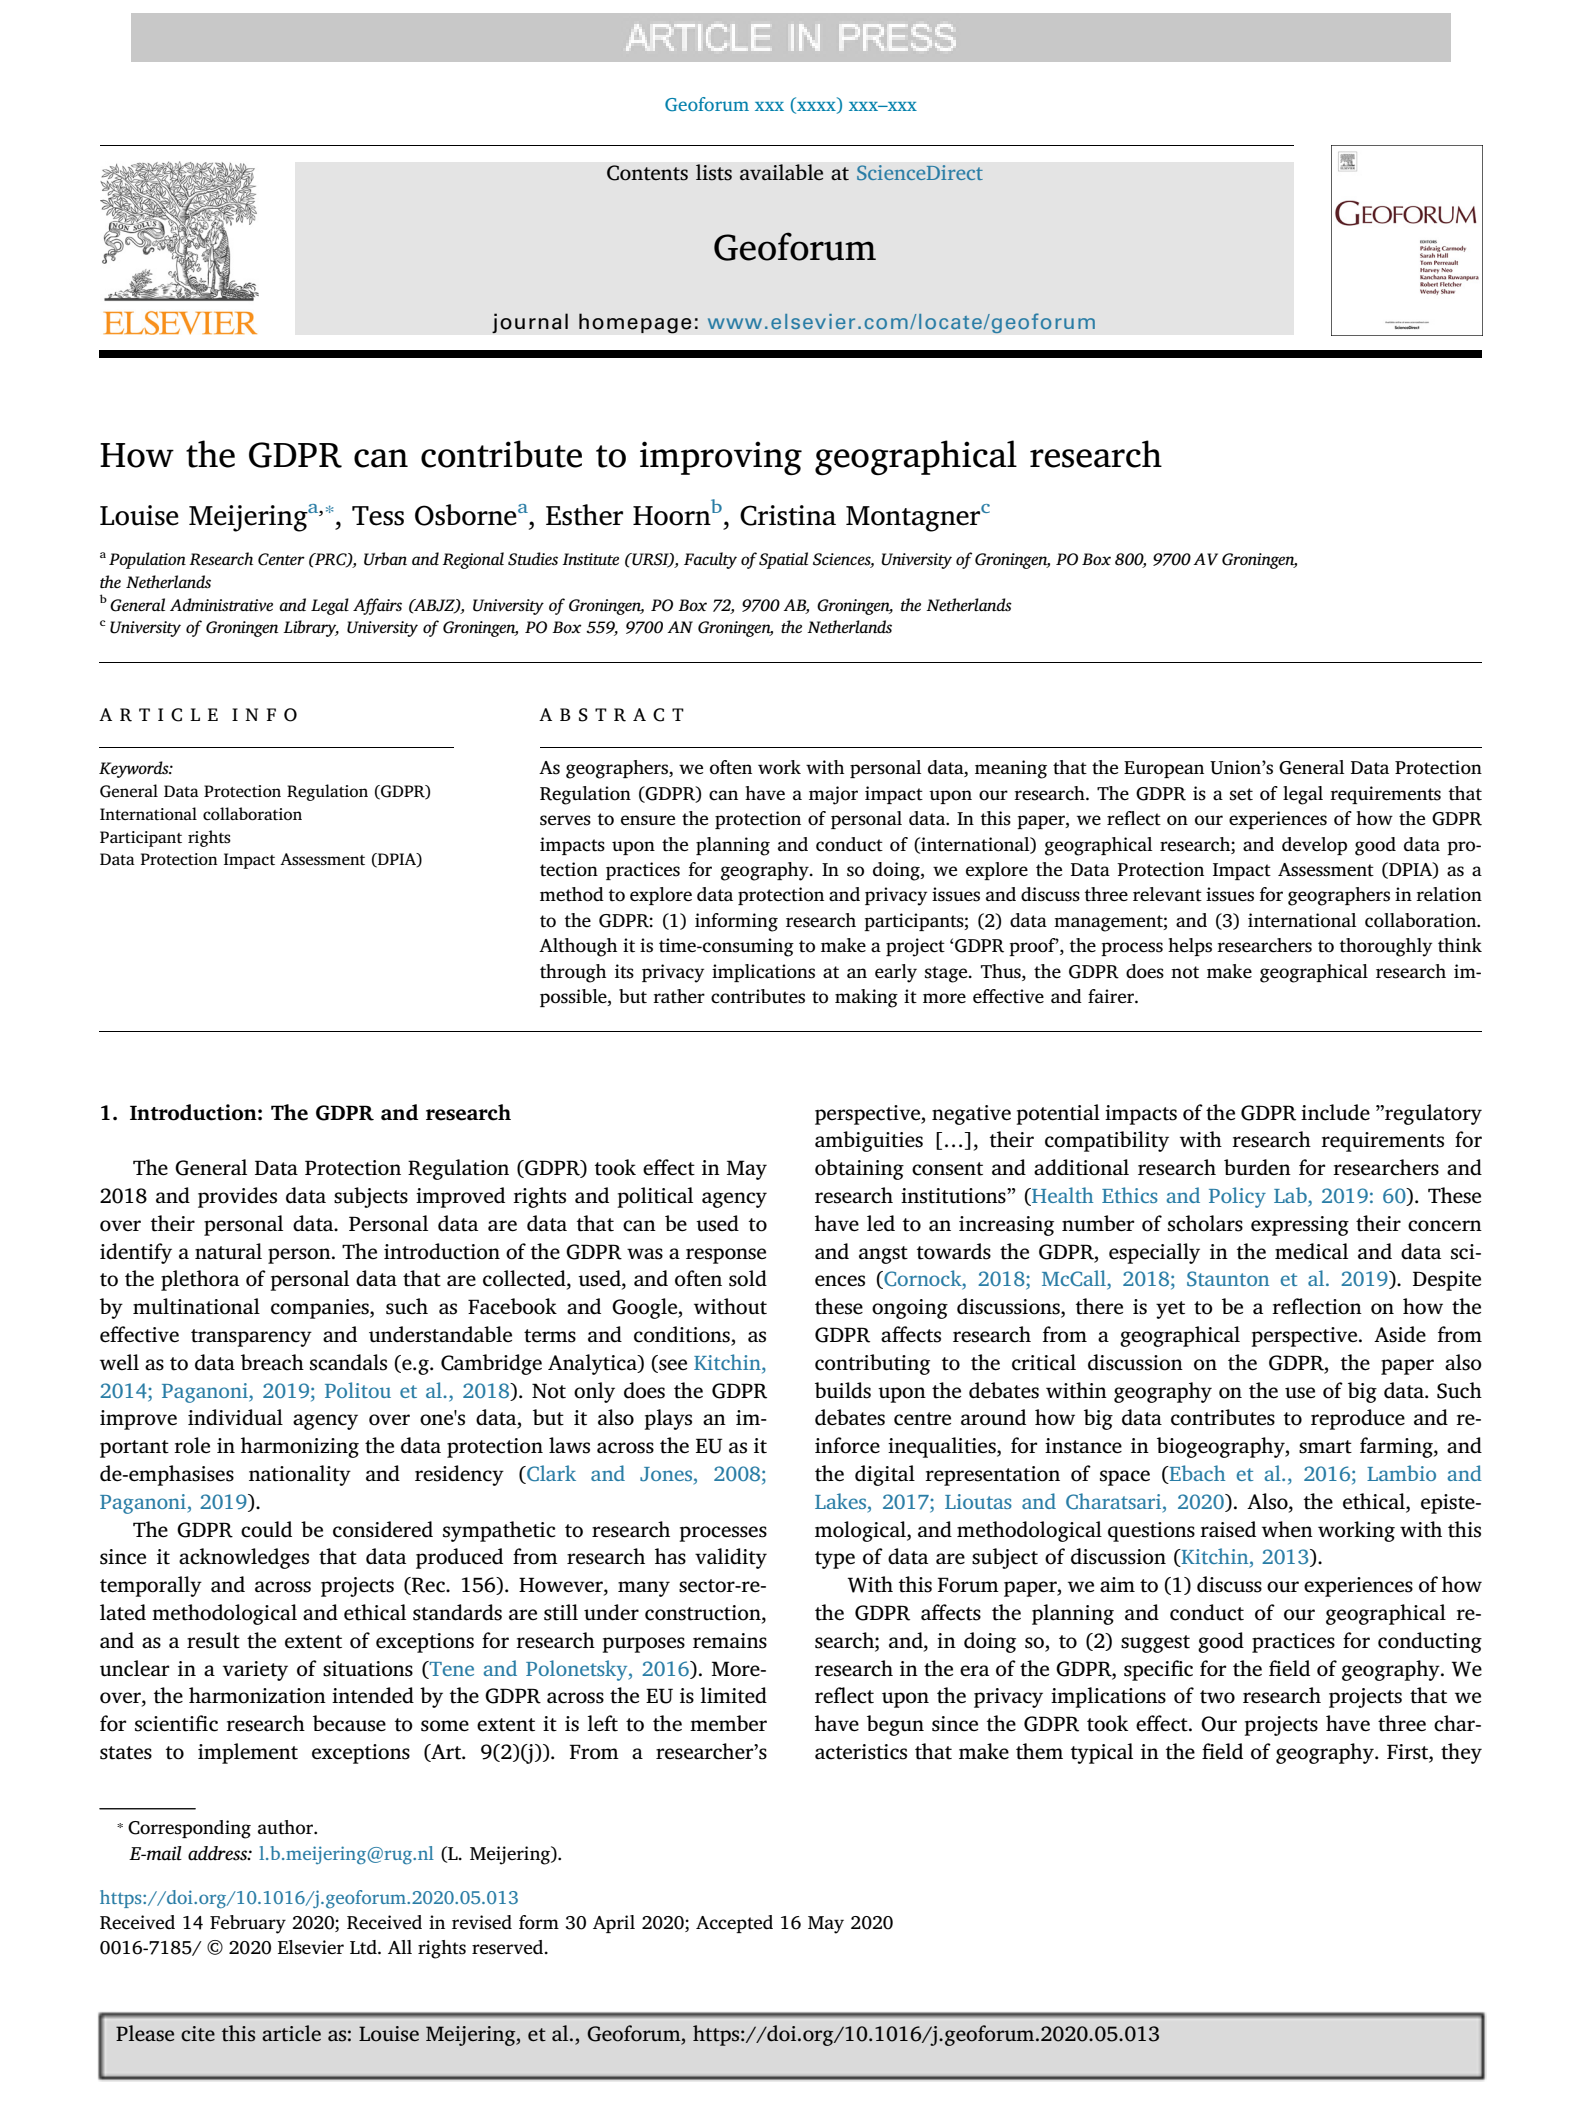 This image has width=1582, height=2109. I want to click on lists, so click(714, 172).
